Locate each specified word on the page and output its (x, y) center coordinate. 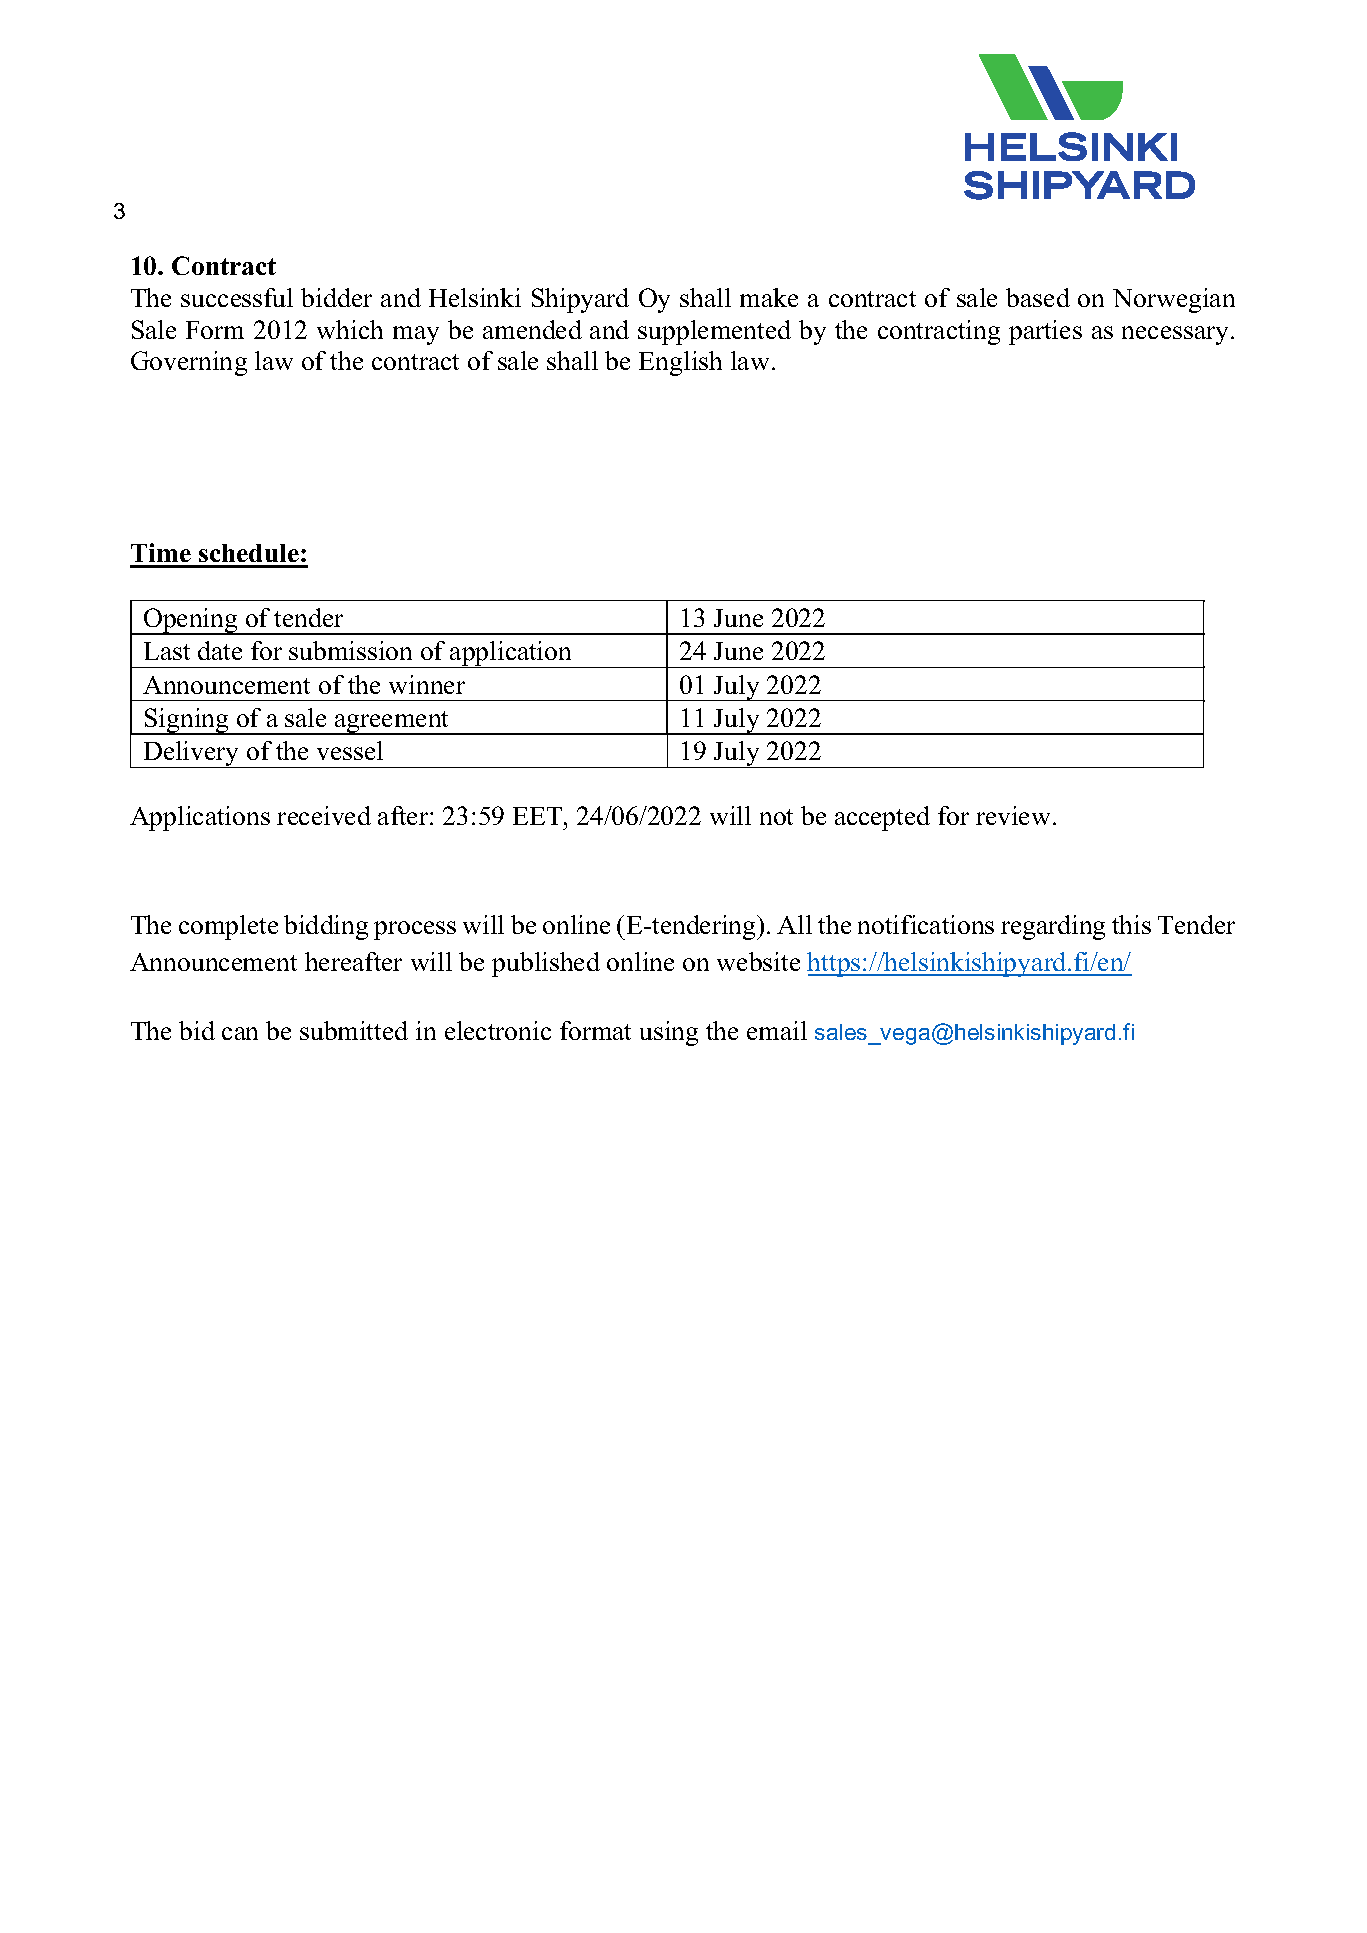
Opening (191, 621)
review (1013, 815)
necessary (1177, 335)
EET (539, 816)
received (324, 815)
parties (1045, 332)
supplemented (714, 332)
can (240, 1033)
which (350, 329)
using (669, 1033)
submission (350, 650)
